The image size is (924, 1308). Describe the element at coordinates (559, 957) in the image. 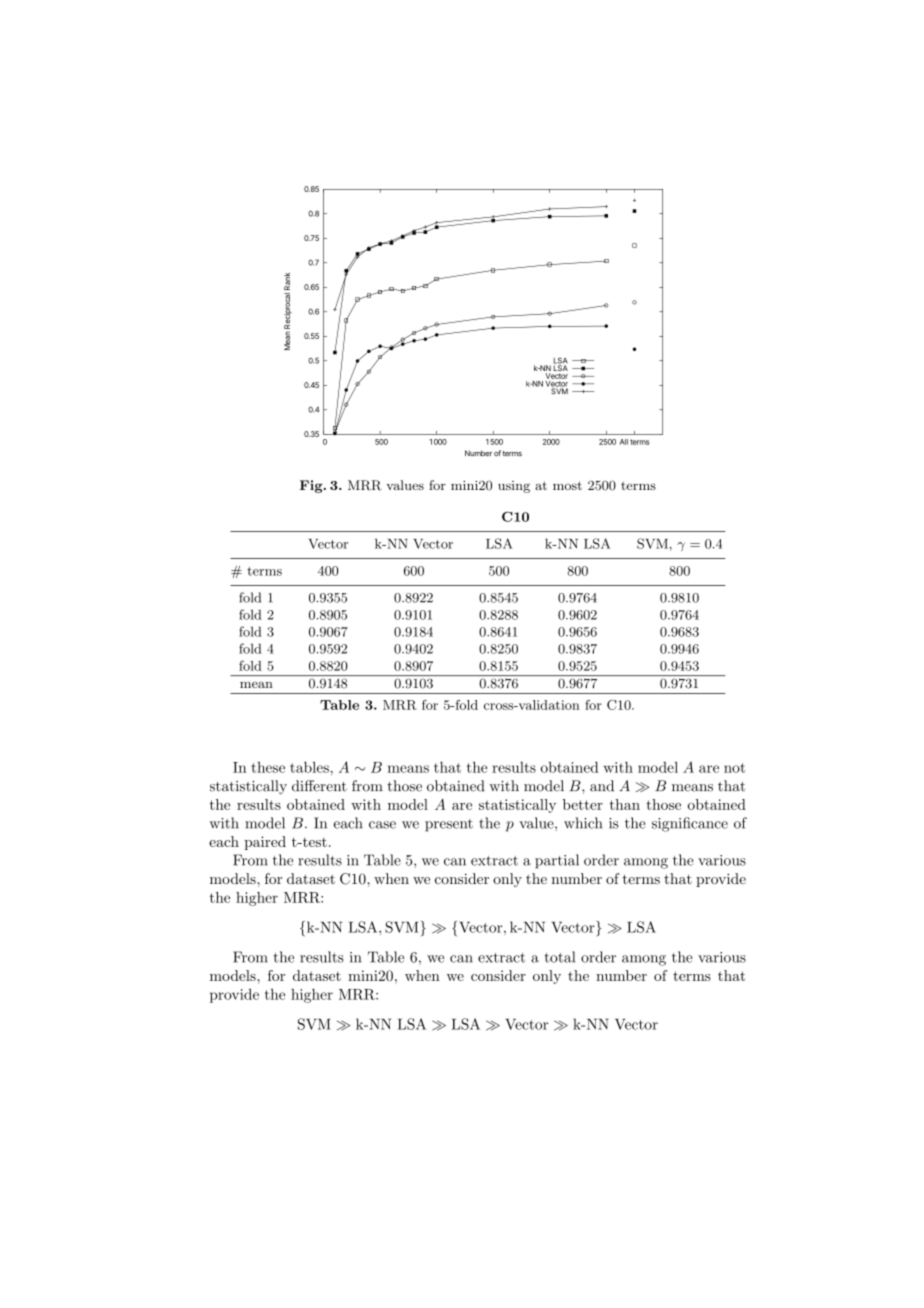

I see `total` at that location.
